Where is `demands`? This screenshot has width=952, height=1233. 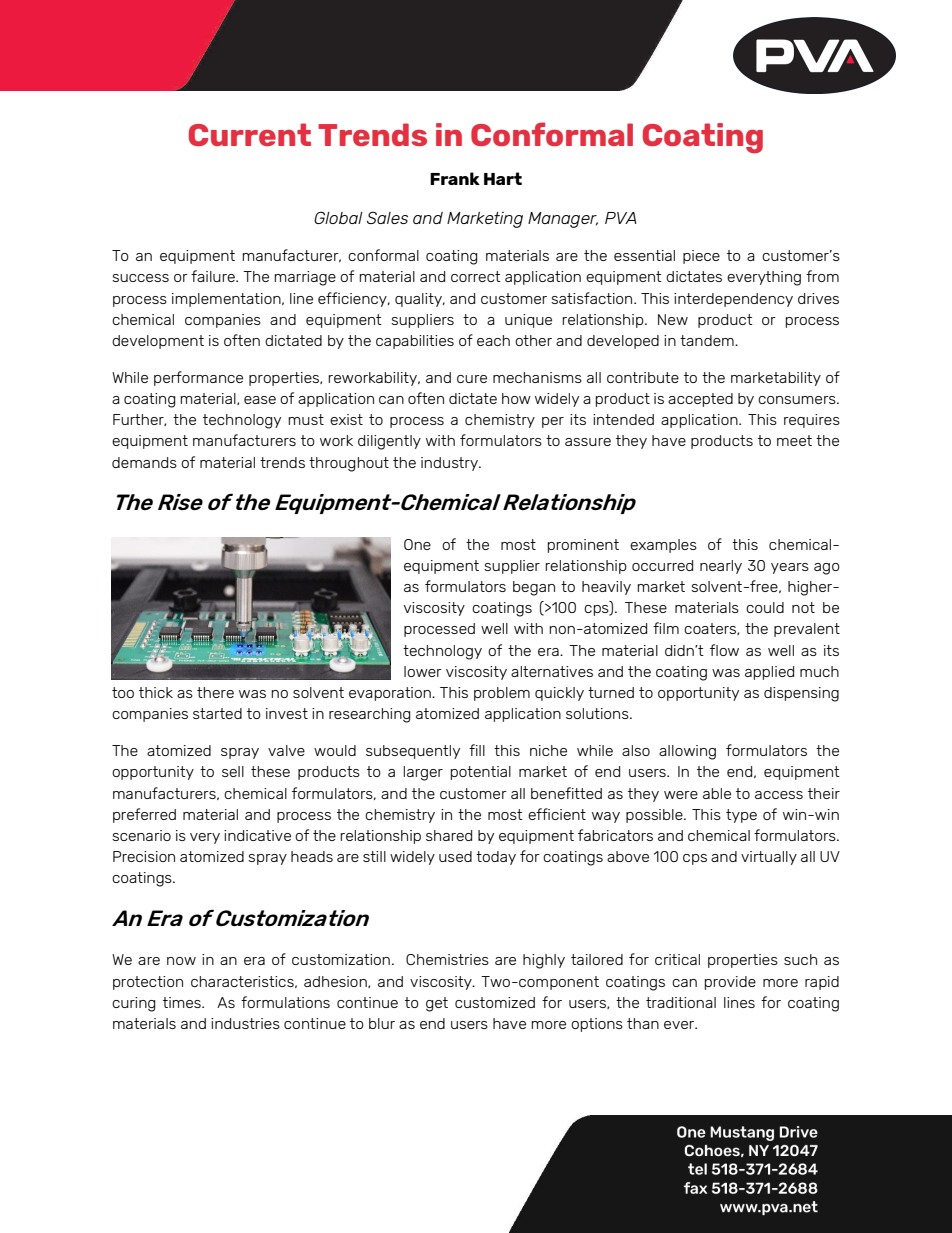 demands is located at coordinates (144, 462).
